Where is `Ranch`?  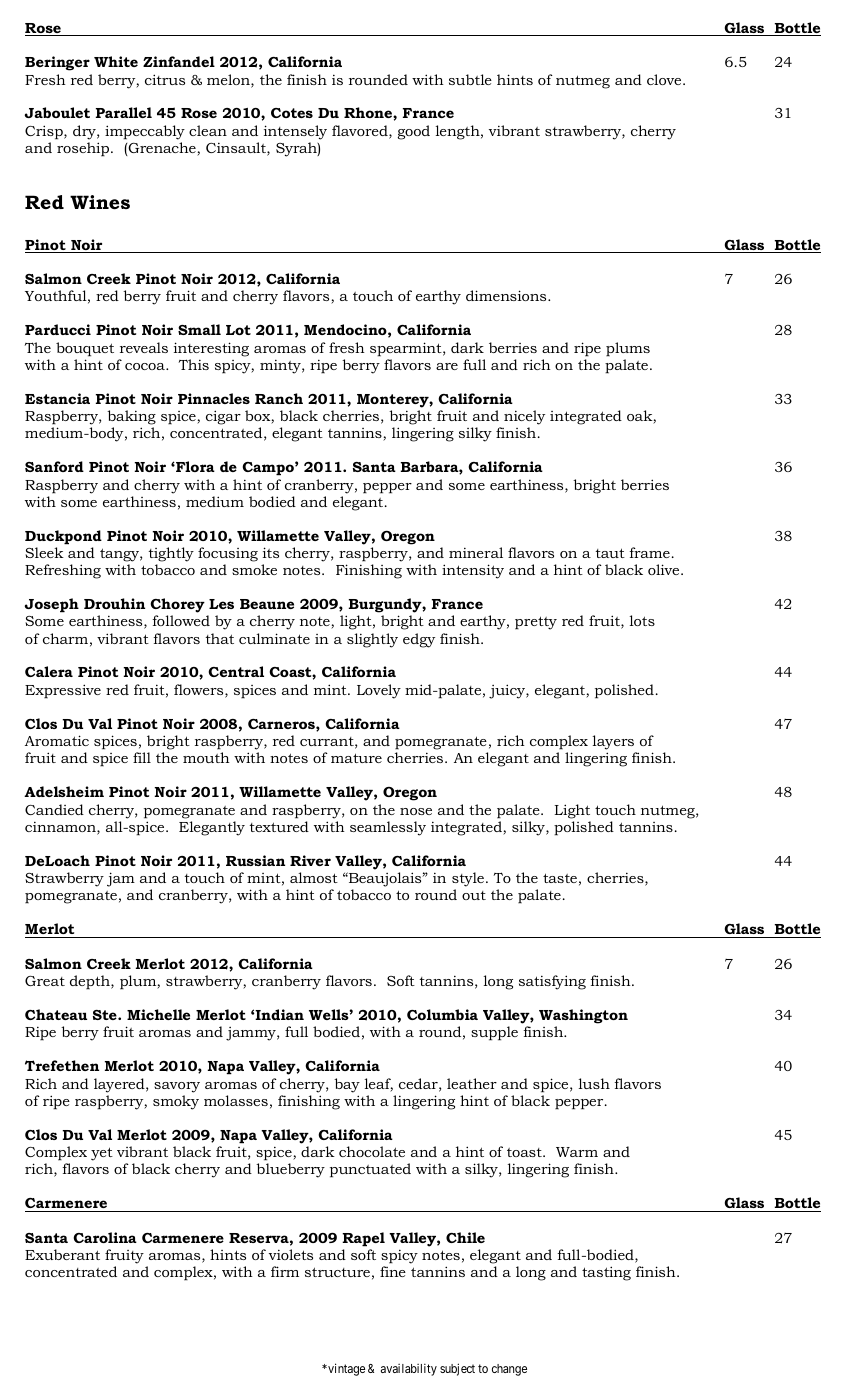 Ranch is located at coordinates (279, 398).
